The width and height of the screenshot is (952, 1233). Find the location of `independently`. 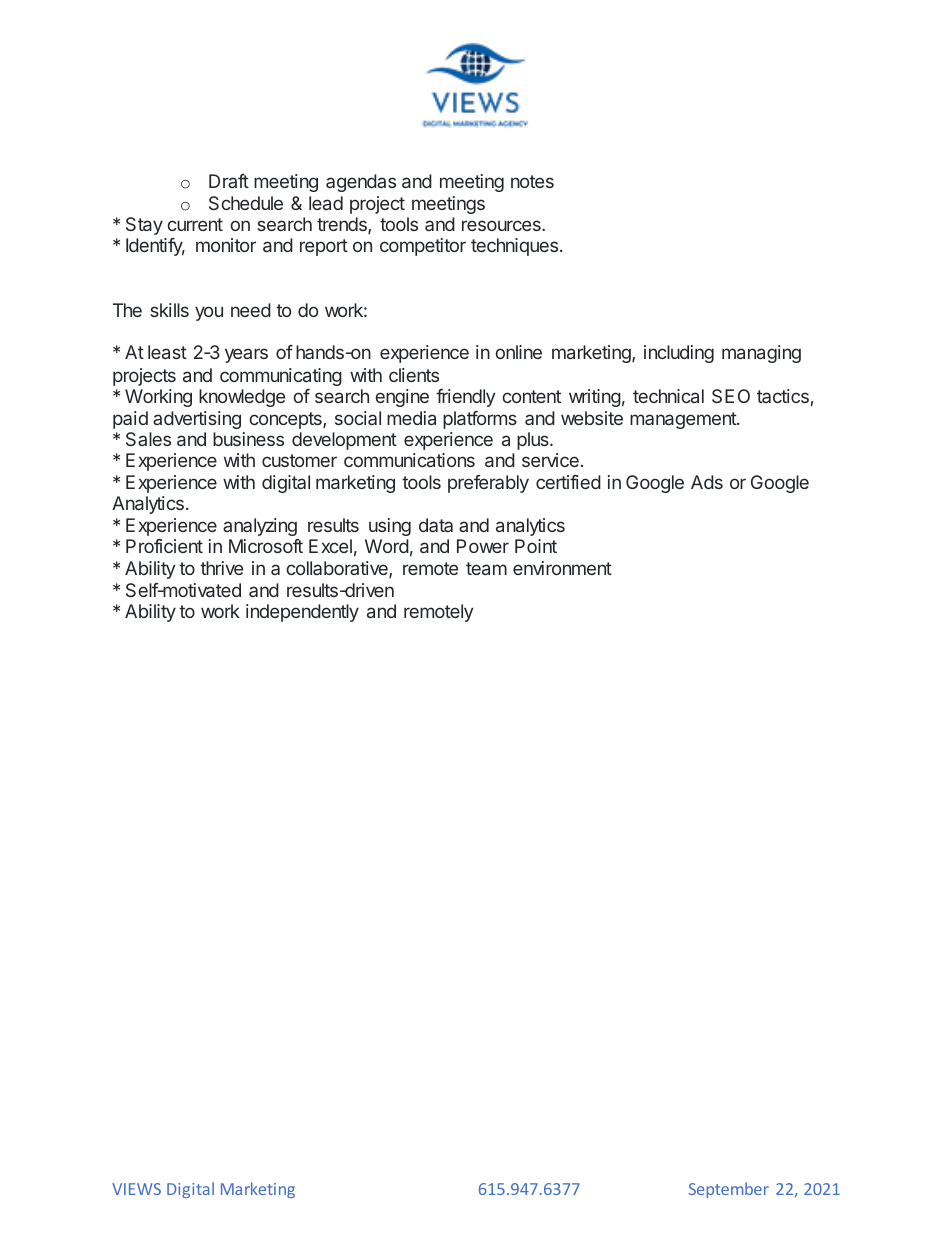

independently is located at coordinates (302, 613).
